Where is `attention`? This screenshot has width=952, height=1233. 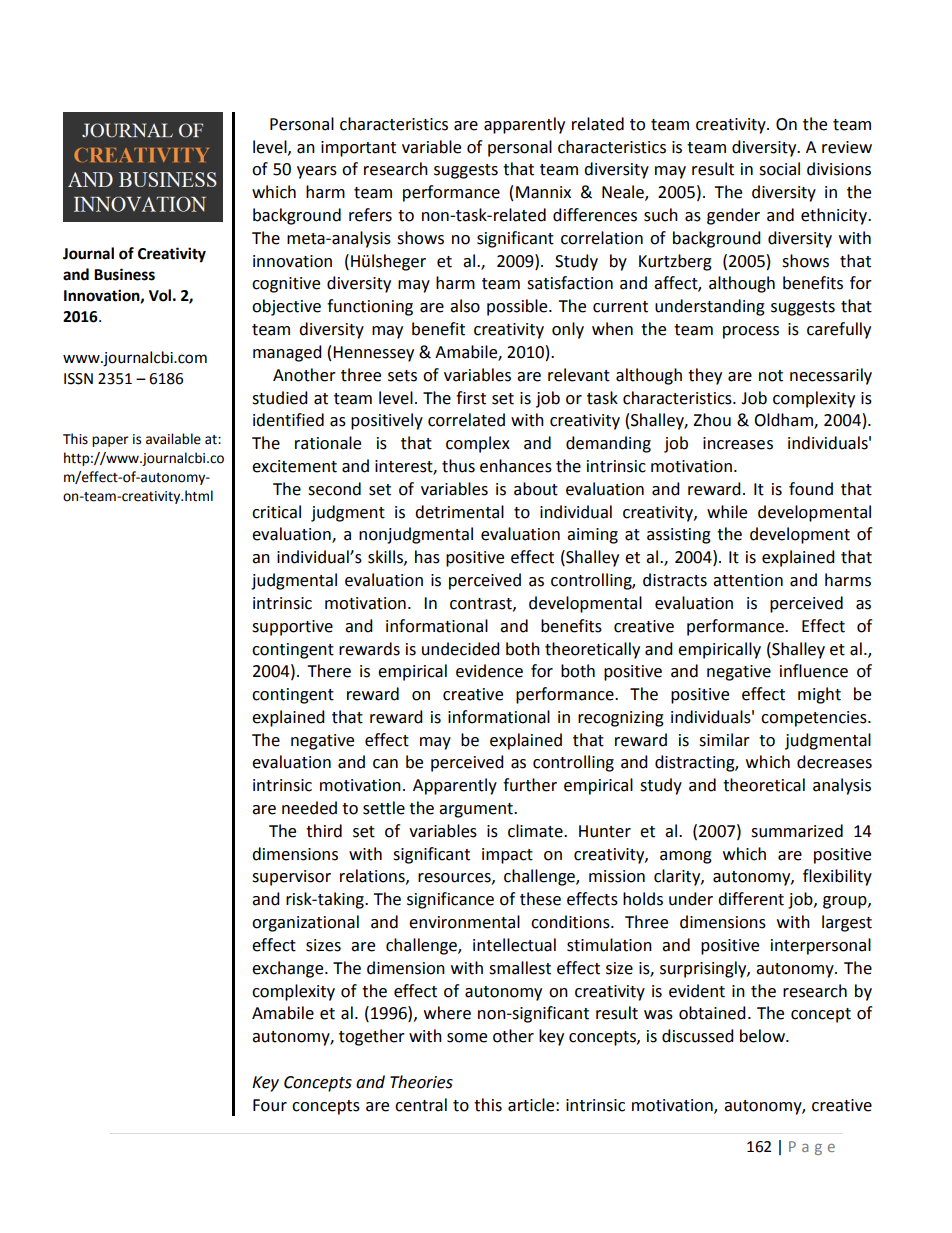 attention is located at coordinates (748, 580).
